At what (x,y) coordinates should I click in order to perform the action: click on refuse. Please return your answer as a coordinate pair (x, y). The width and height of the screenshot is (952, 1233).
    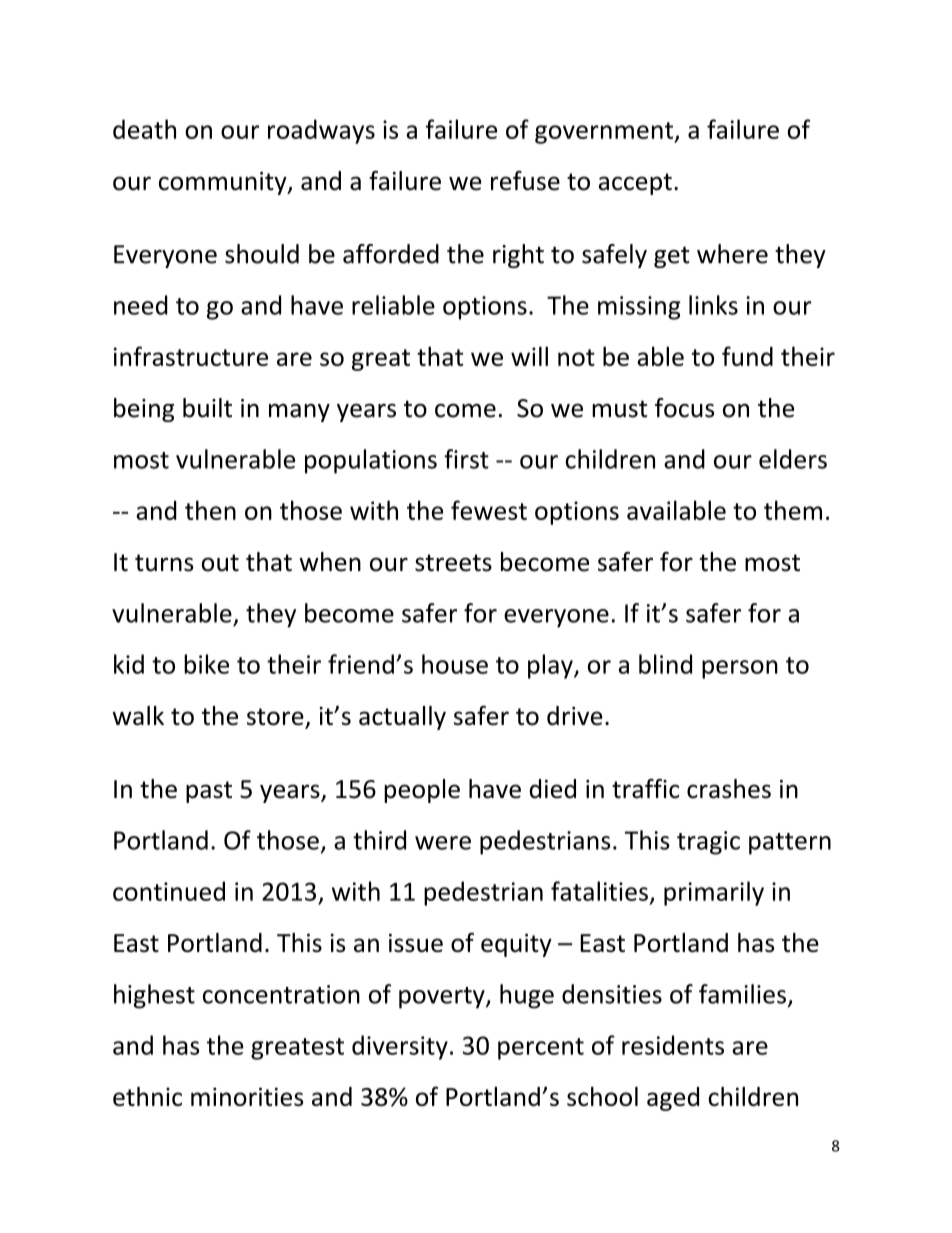
    Looking at the image, I should click on (525, 181).
